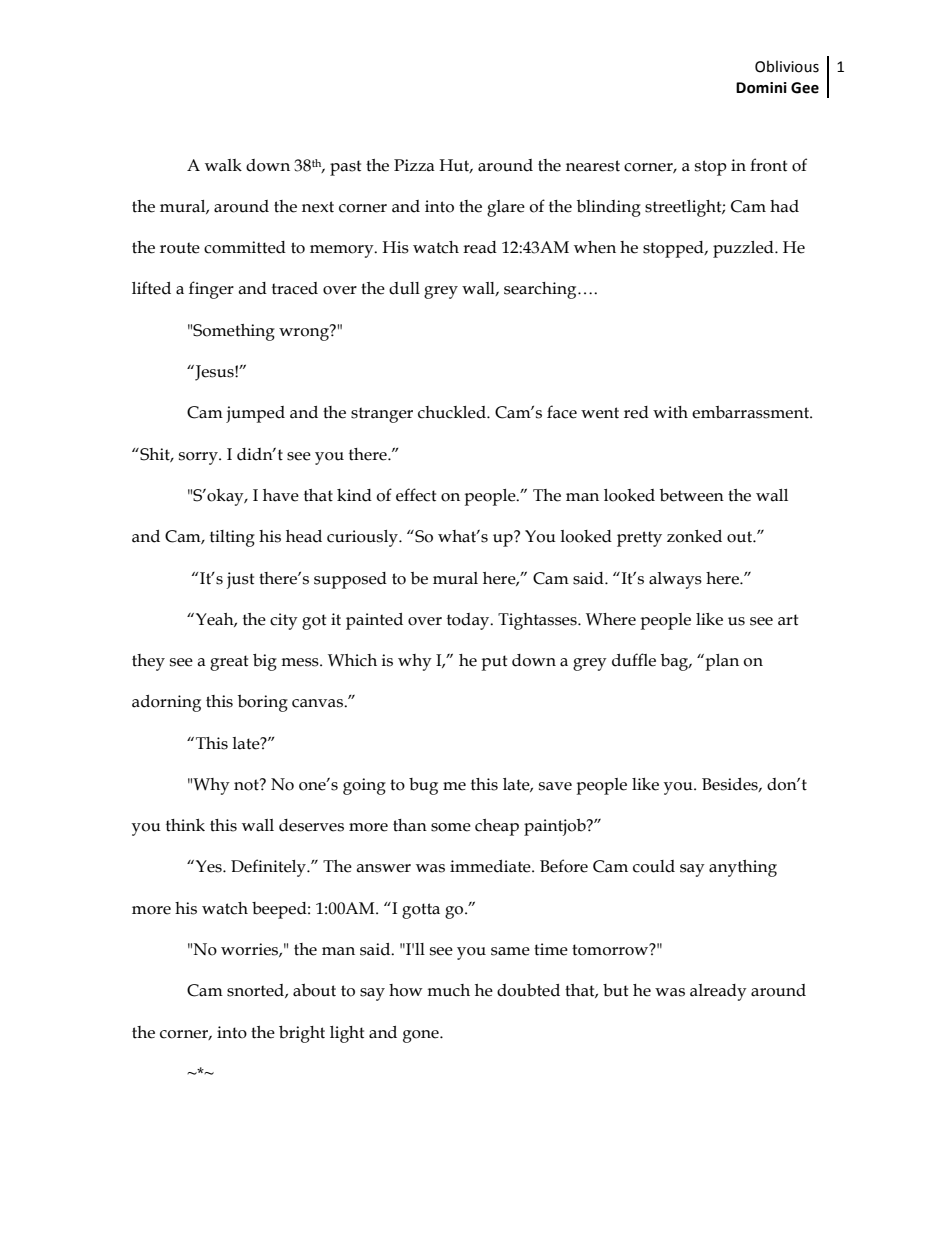 The image size is (952, 1233). I want to click on Pizza, so click(414, 165).
